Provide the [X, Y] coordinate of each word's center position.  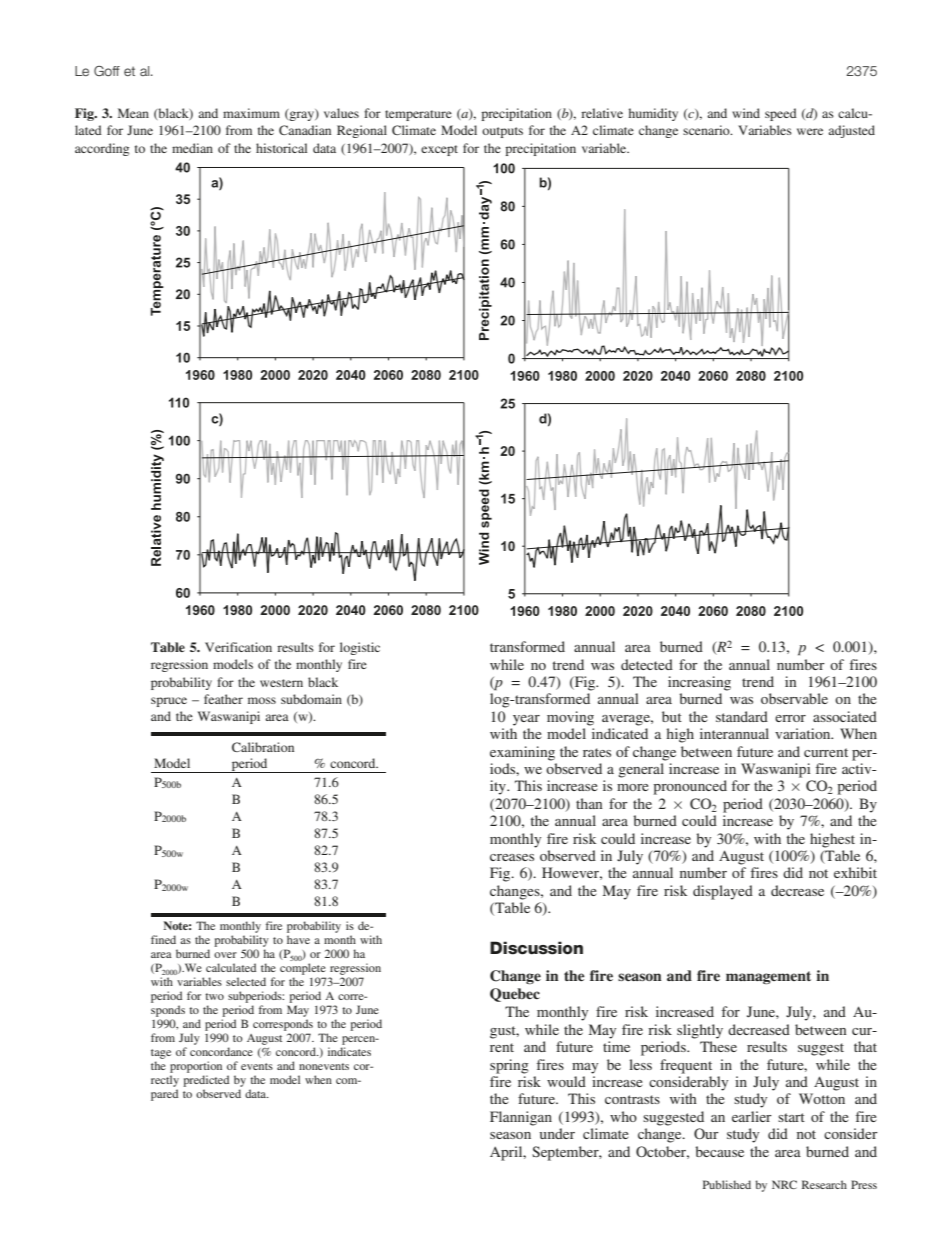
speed [781, 114]
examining [522, 753]
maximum [251, 113]
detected [647, 664]
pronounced [690, 787]
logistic [360, 648]
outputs [502, 132]
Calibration [263, 747]
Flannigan [521, 1118]
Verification [238, 647]
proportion [196, 1067]
